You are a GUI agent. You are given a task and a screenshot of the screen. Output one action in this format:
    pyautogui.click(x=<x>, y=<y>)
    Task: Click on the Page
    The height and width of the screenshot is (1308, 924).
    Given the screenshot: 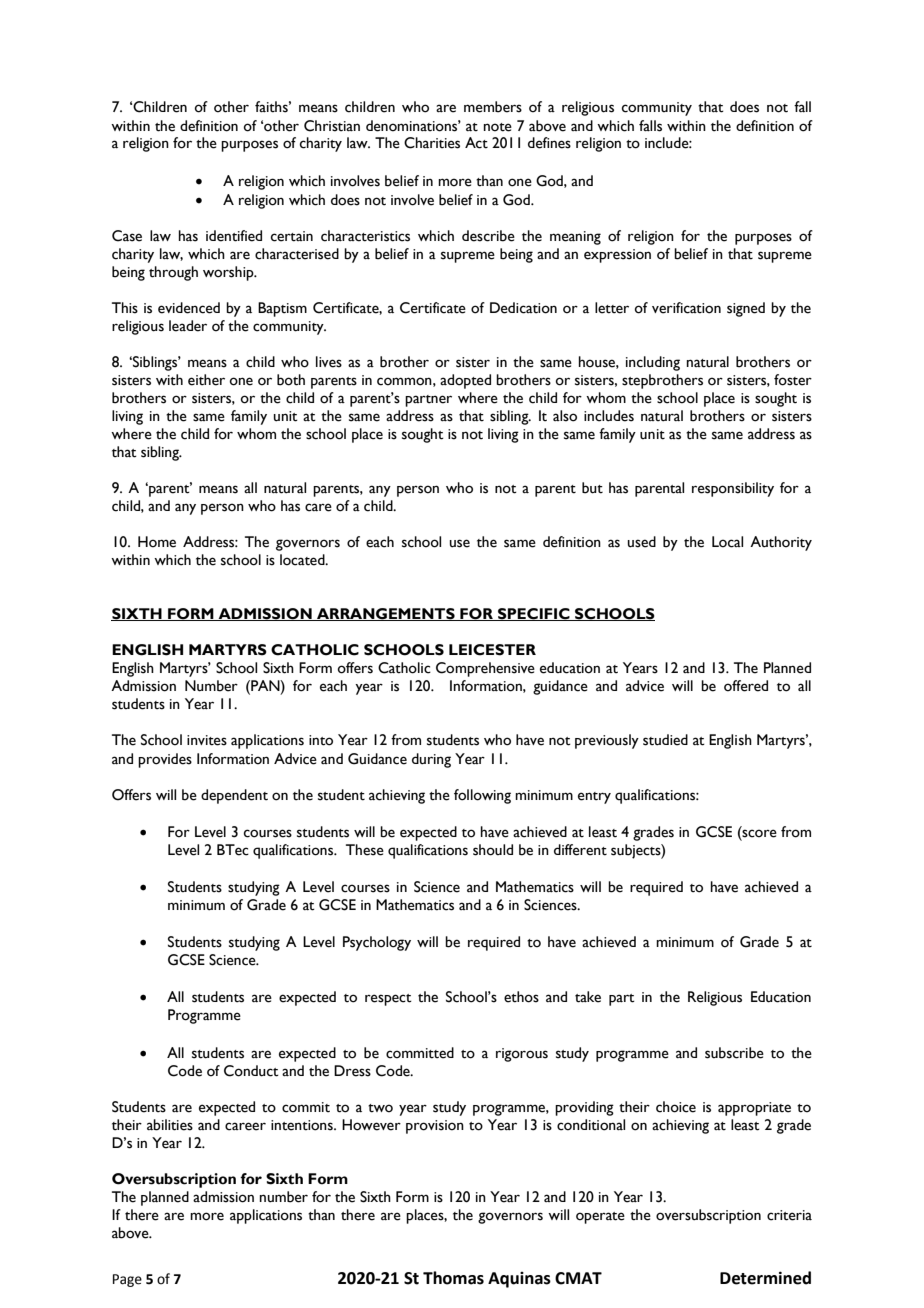 What is the action you would take?
    pyautogui.click(x=127, y=1280)
